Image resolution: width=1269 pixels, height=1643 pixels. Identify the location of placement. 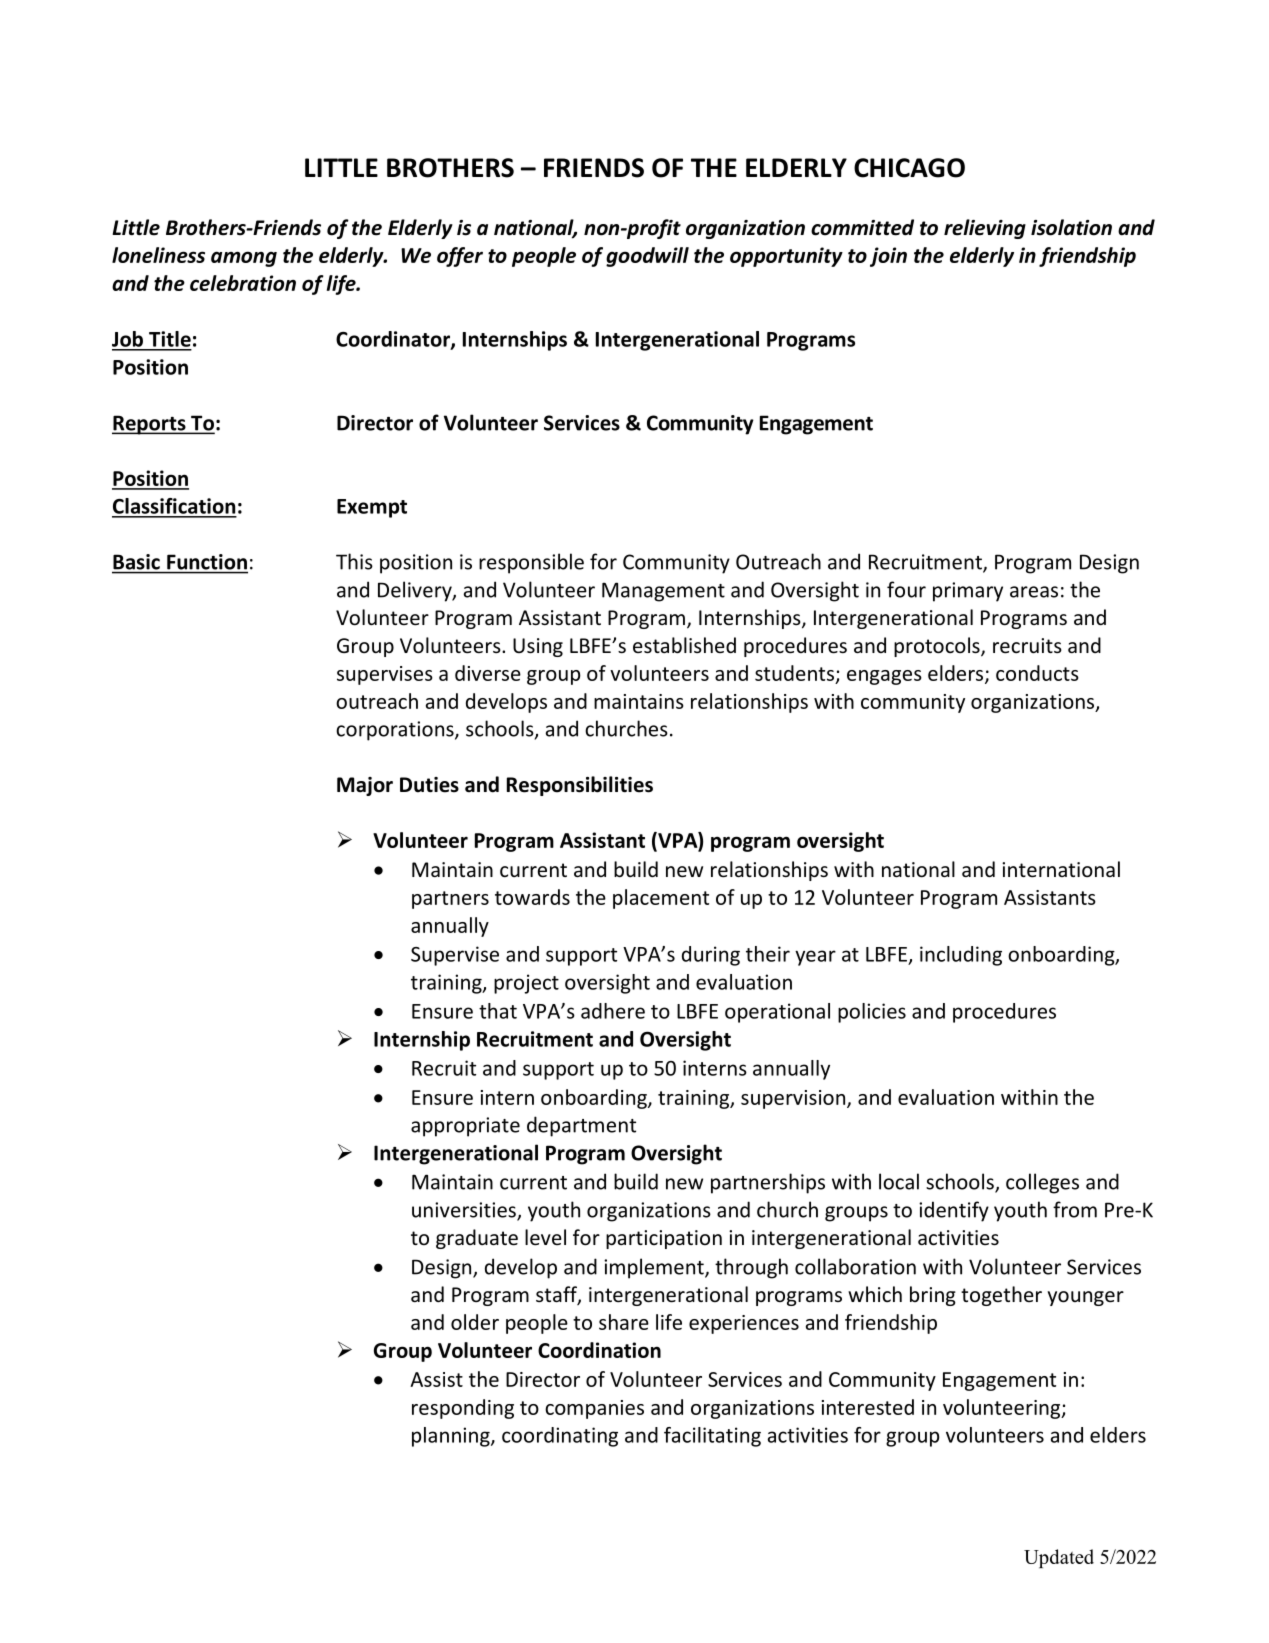
(661, 899).
